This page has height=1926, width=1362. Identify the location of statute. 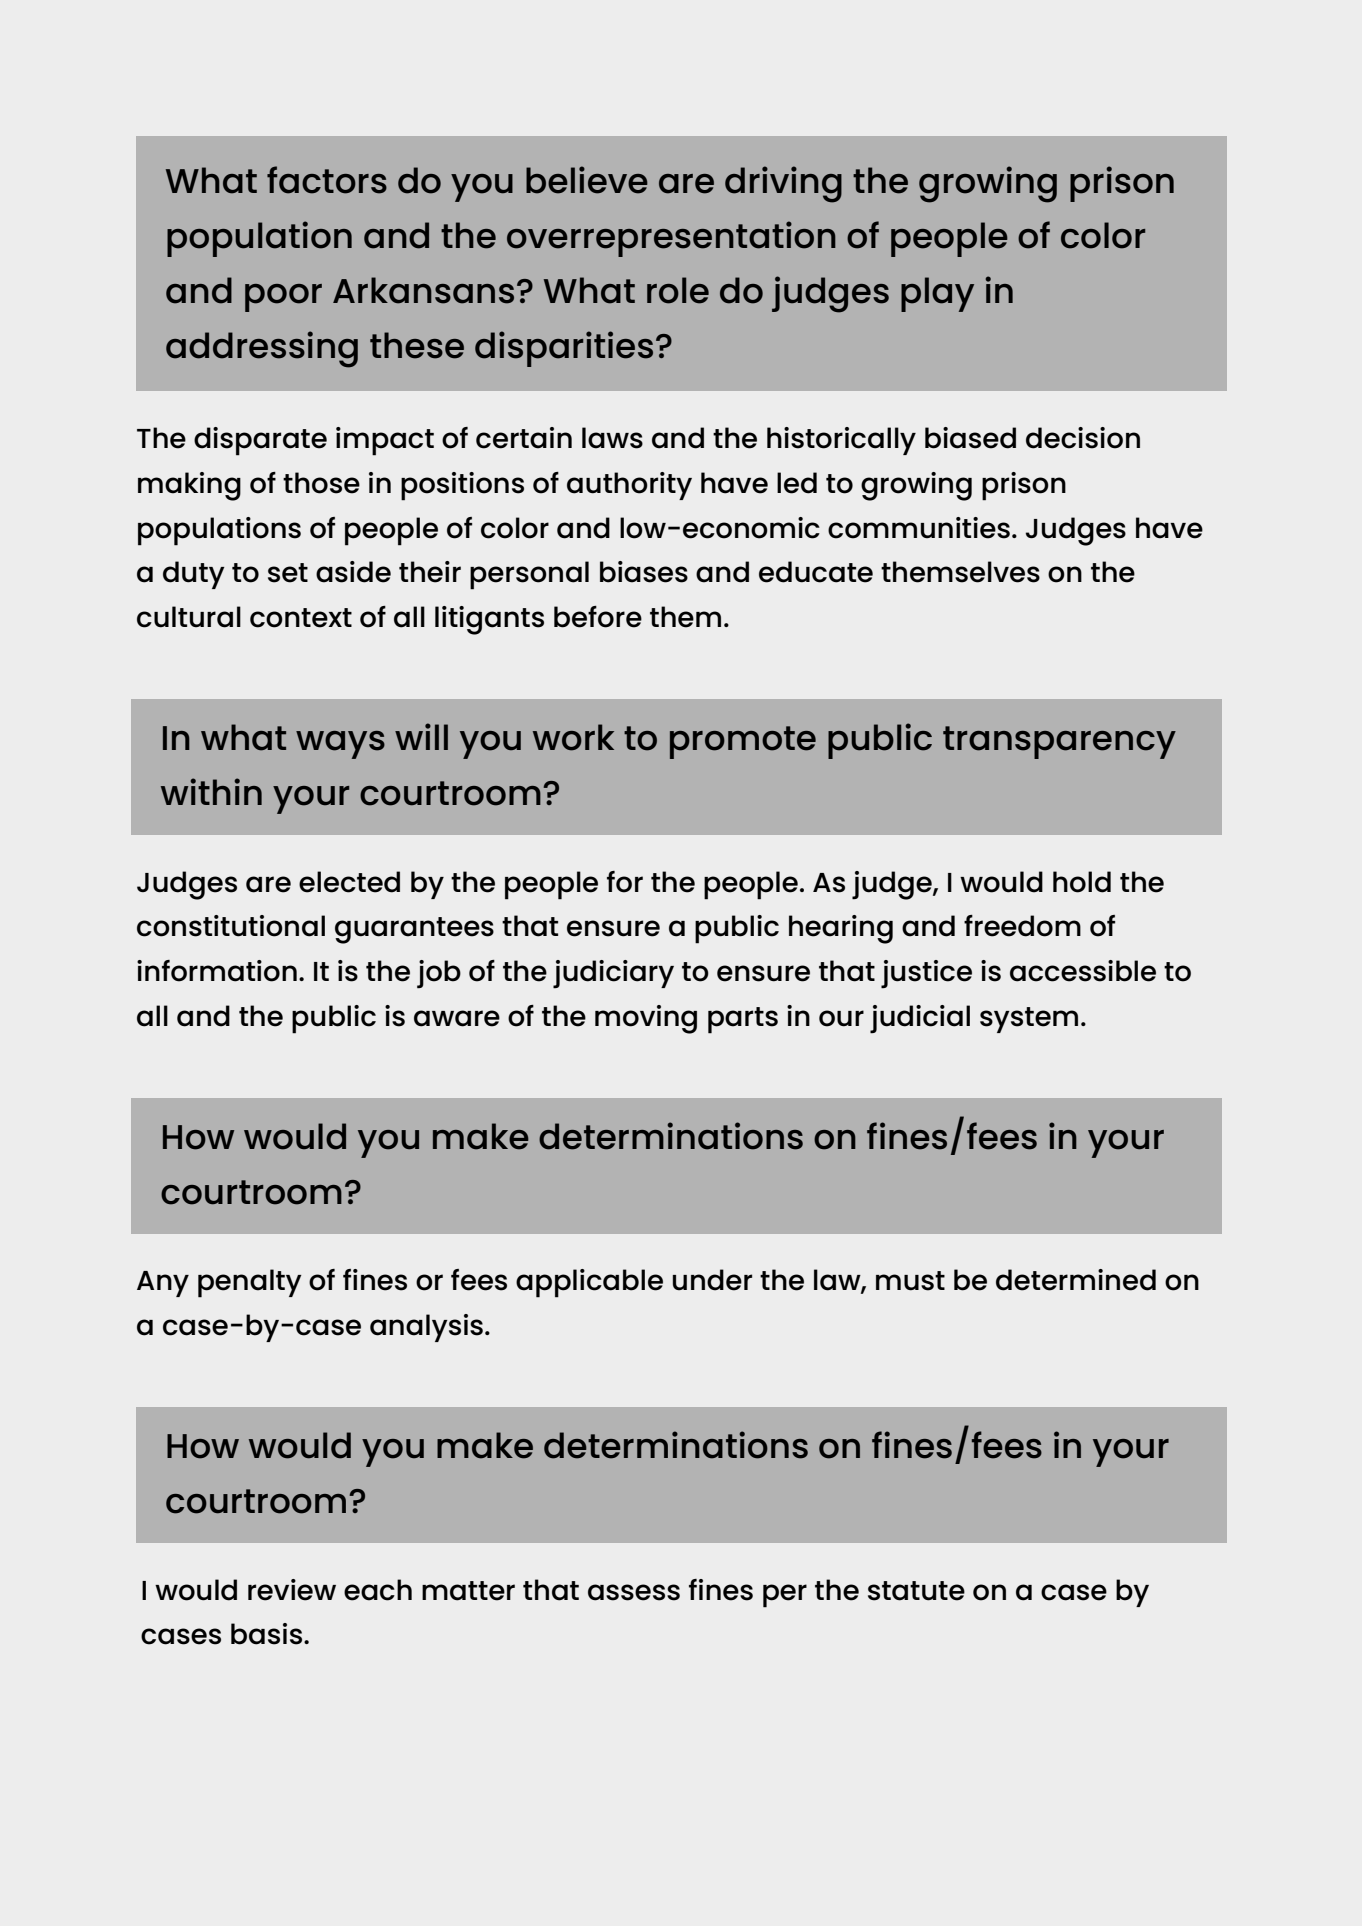
(916, 1591).
